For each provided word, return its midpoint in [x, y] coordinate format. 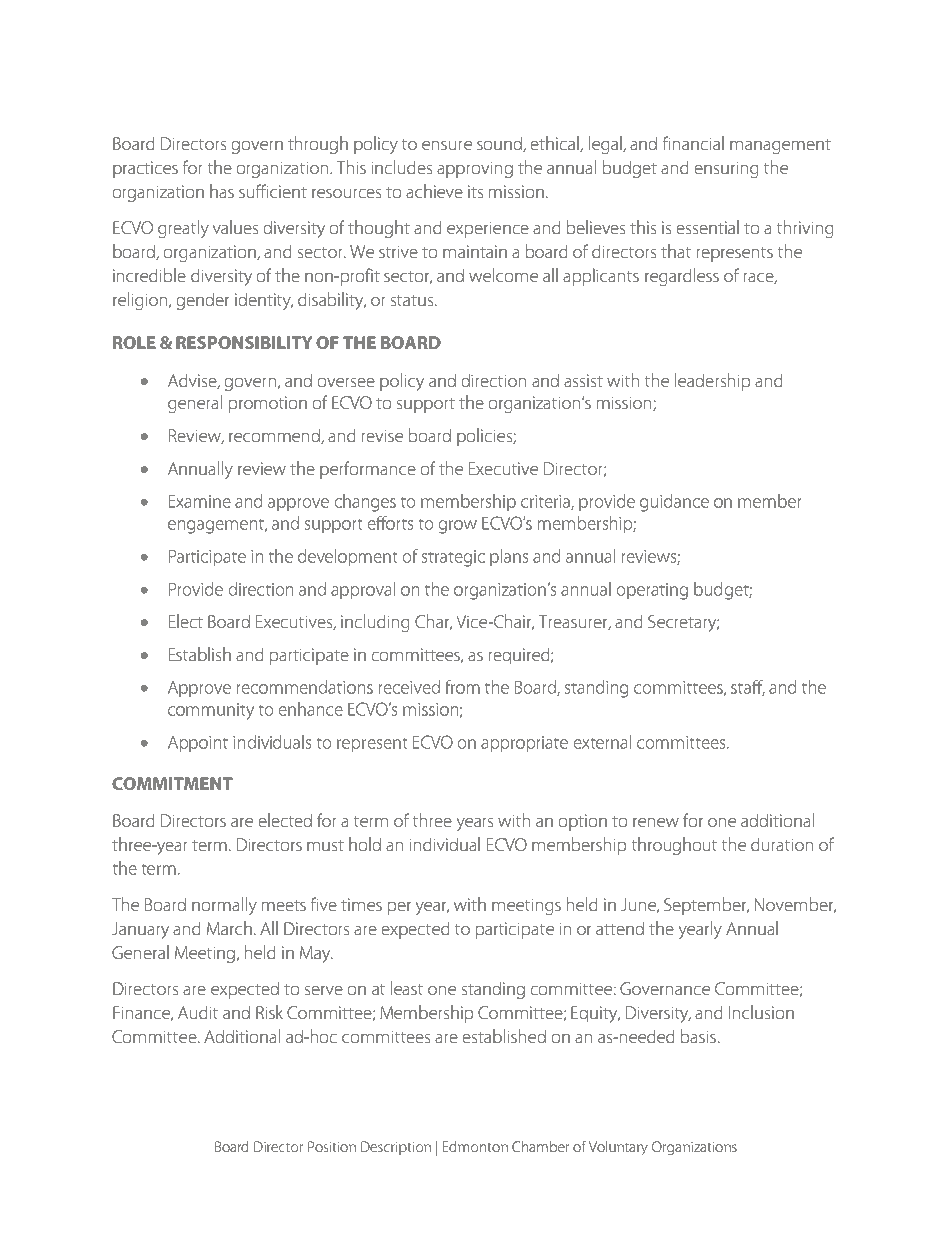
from [462, 687]
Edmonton [475, 1146]
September [706, 906]
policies [485, 437]
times [361, 904]
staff [748, 688]
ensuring [726, 169]
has [222, 191]
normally [224, 906]
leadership [712, 382]
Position [332, 1146]
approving [475, 169]
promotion [268, 404]
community [211, 711]
